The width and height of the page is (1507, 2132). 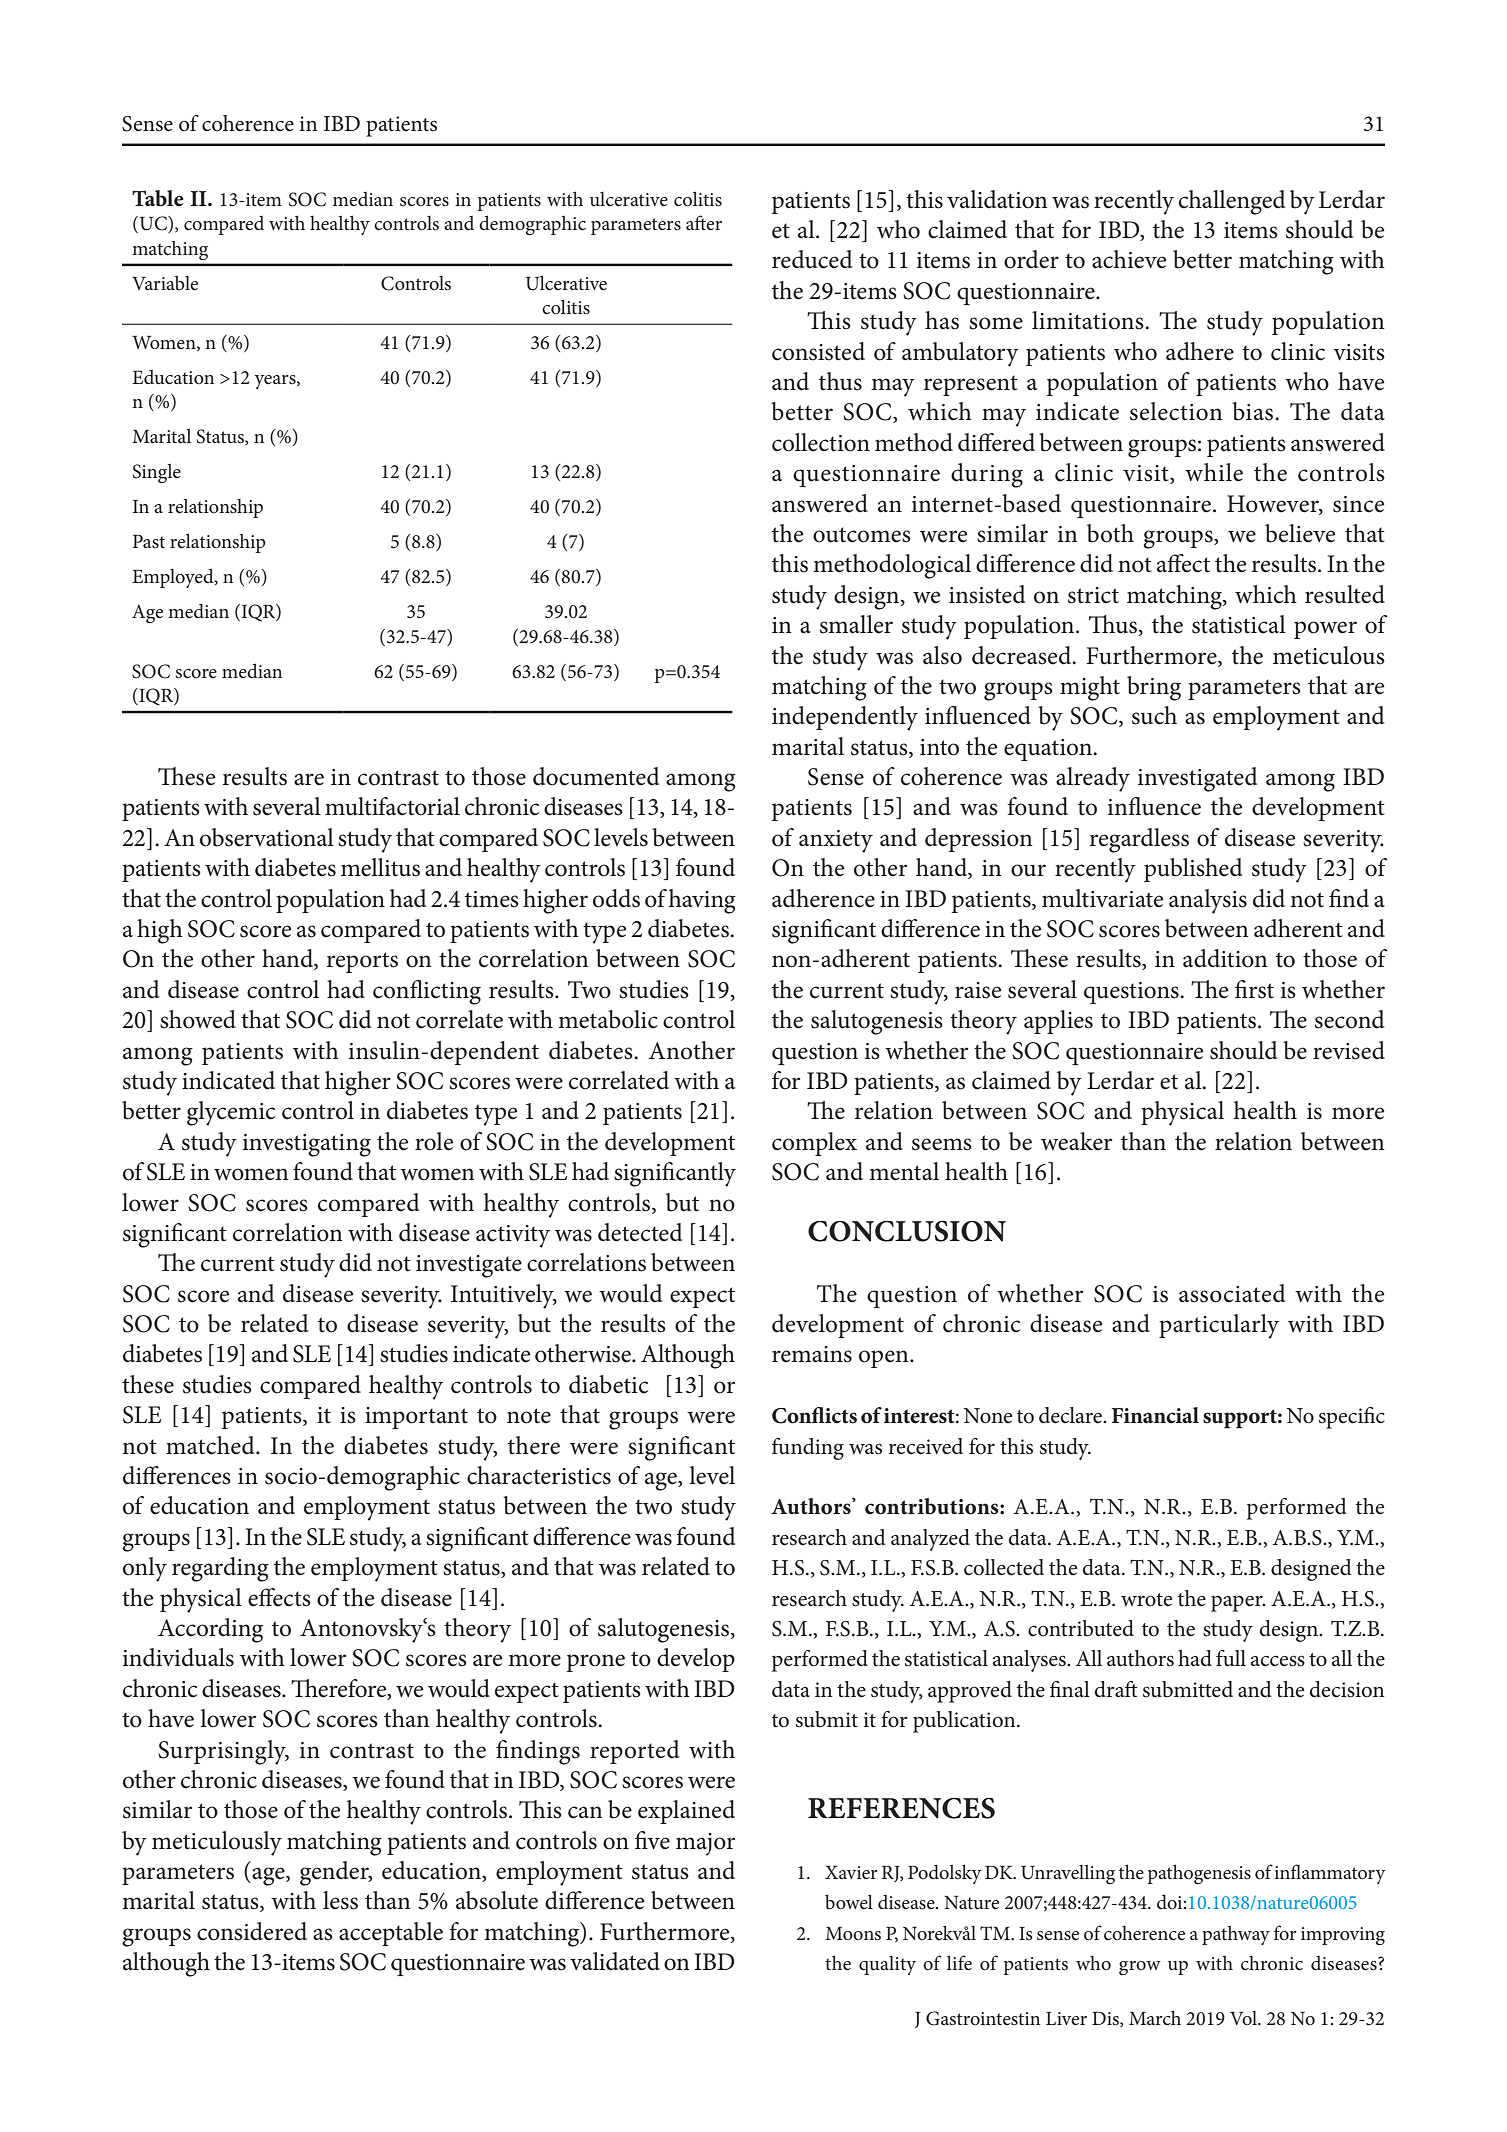 What do you see at coordinates (814, 1144) in the page?
I see `complex` at bounding box center [814, 1144].
